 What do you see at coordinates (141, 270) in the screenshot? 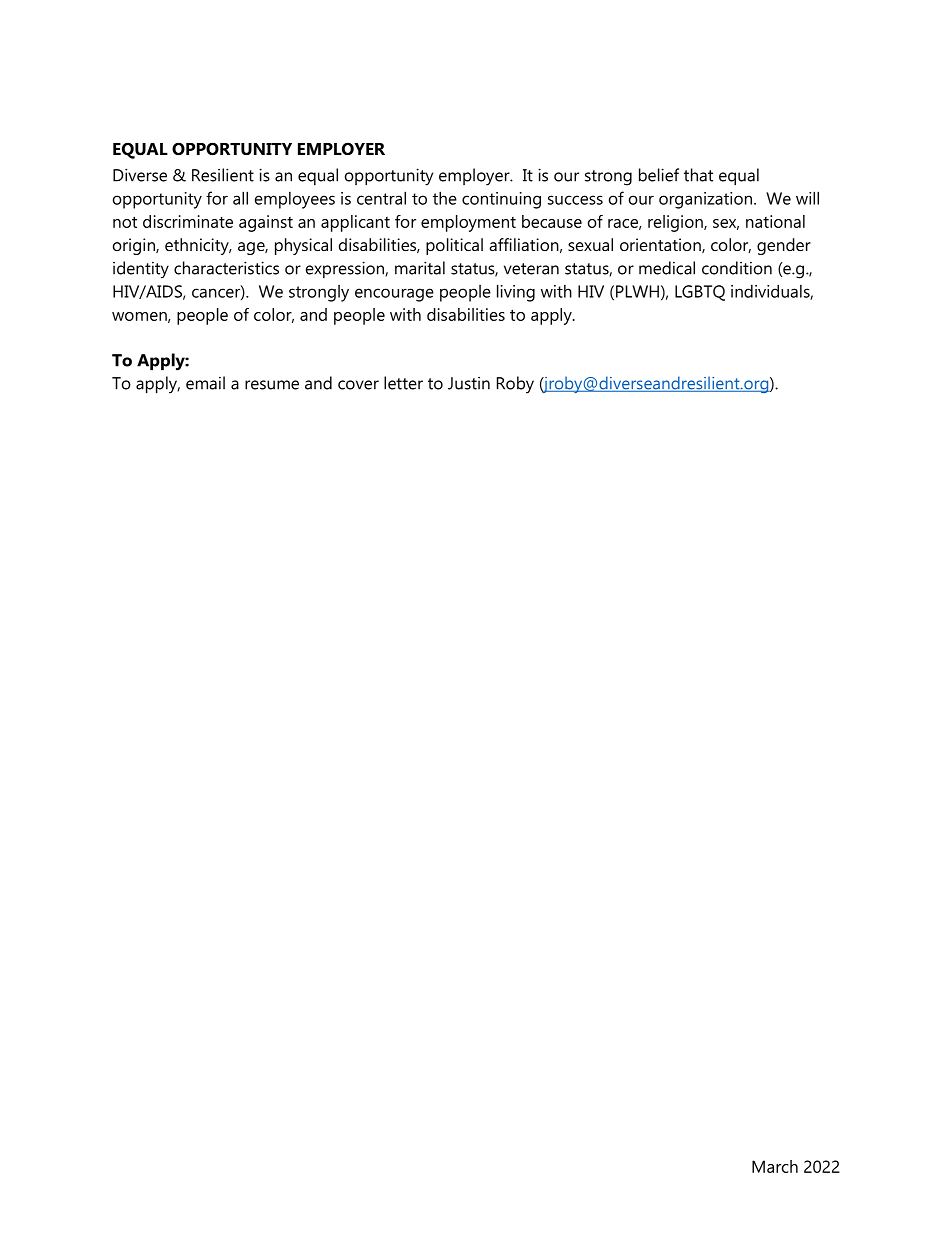
I see `identity` at bounding box center [141, 270].
